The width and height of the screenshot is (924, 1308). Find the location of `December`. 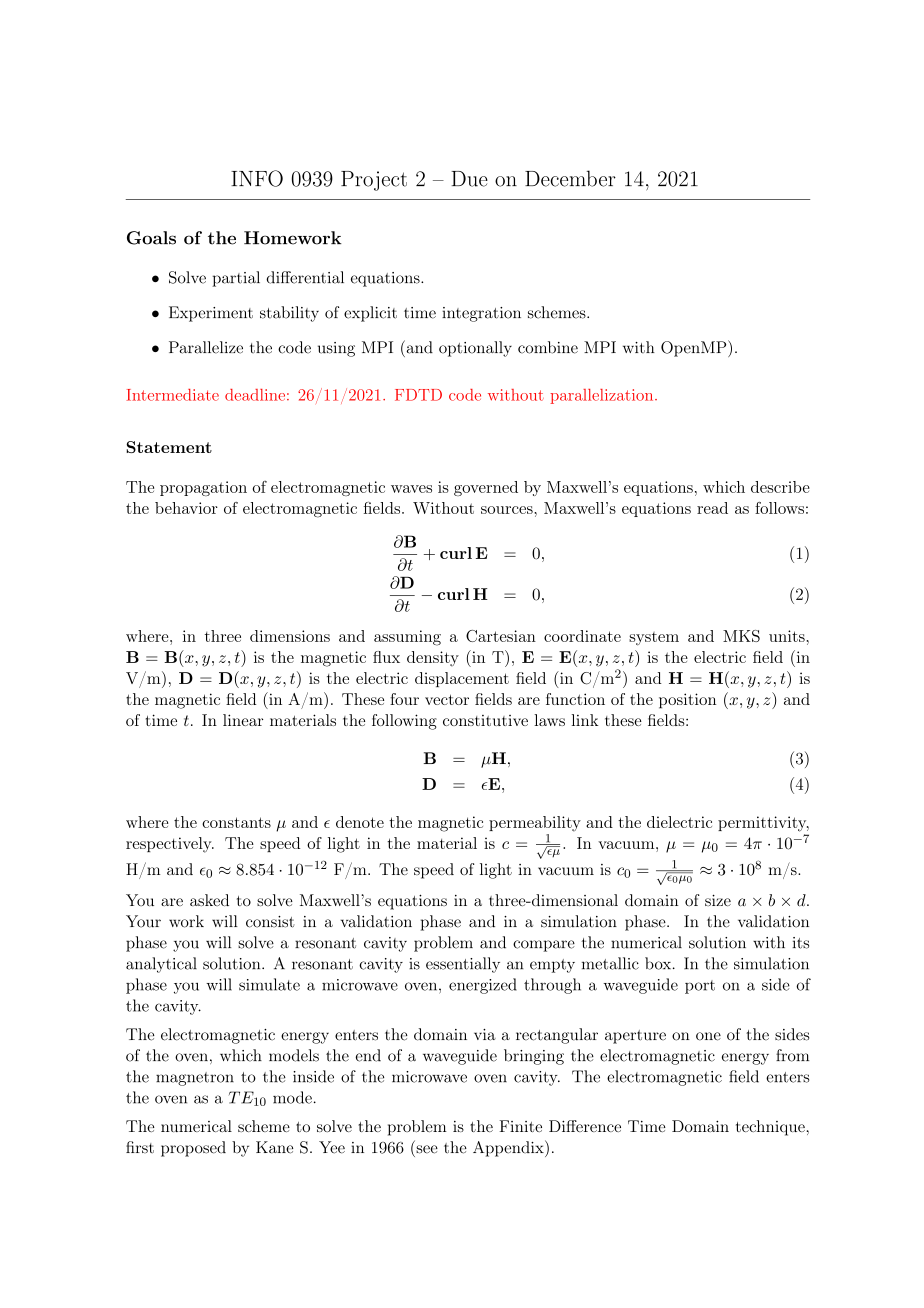

December is located at coordinates (570, 178).
